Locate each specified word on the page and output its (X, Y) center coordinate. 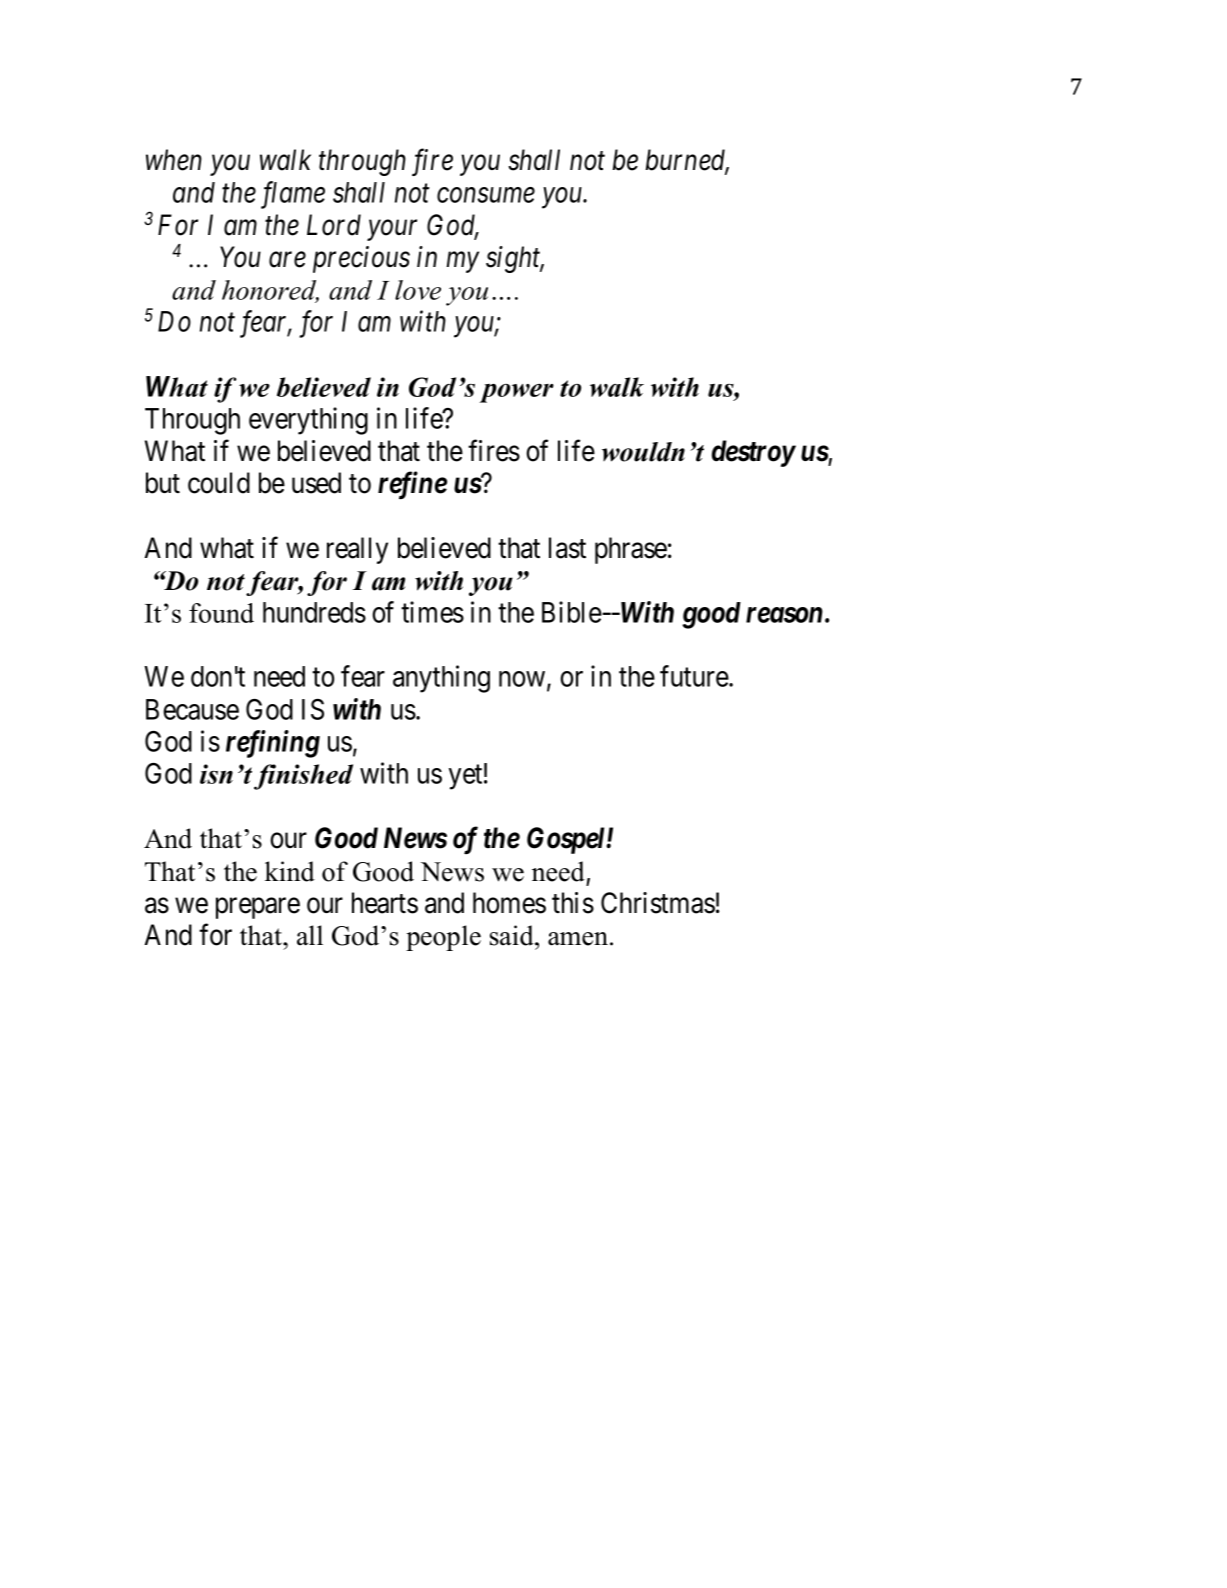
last (567, 548)
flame (293, 195)
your (392, 230)
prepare (258, 908)
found (221, 613)
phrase (631, 550)
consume (486, 195)
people (443, 938)
